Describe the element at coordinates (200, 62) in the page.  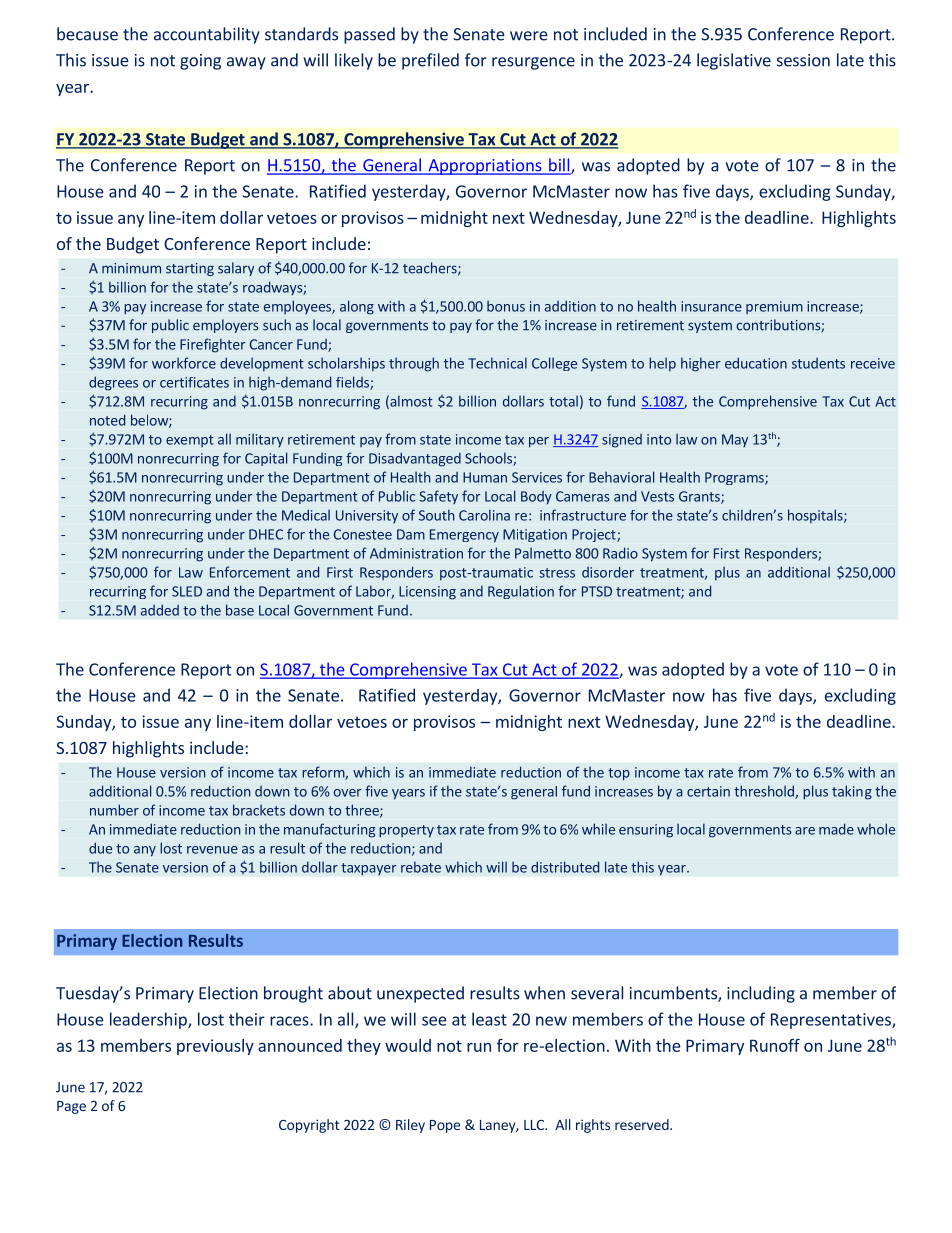
I see `going` at that location.
